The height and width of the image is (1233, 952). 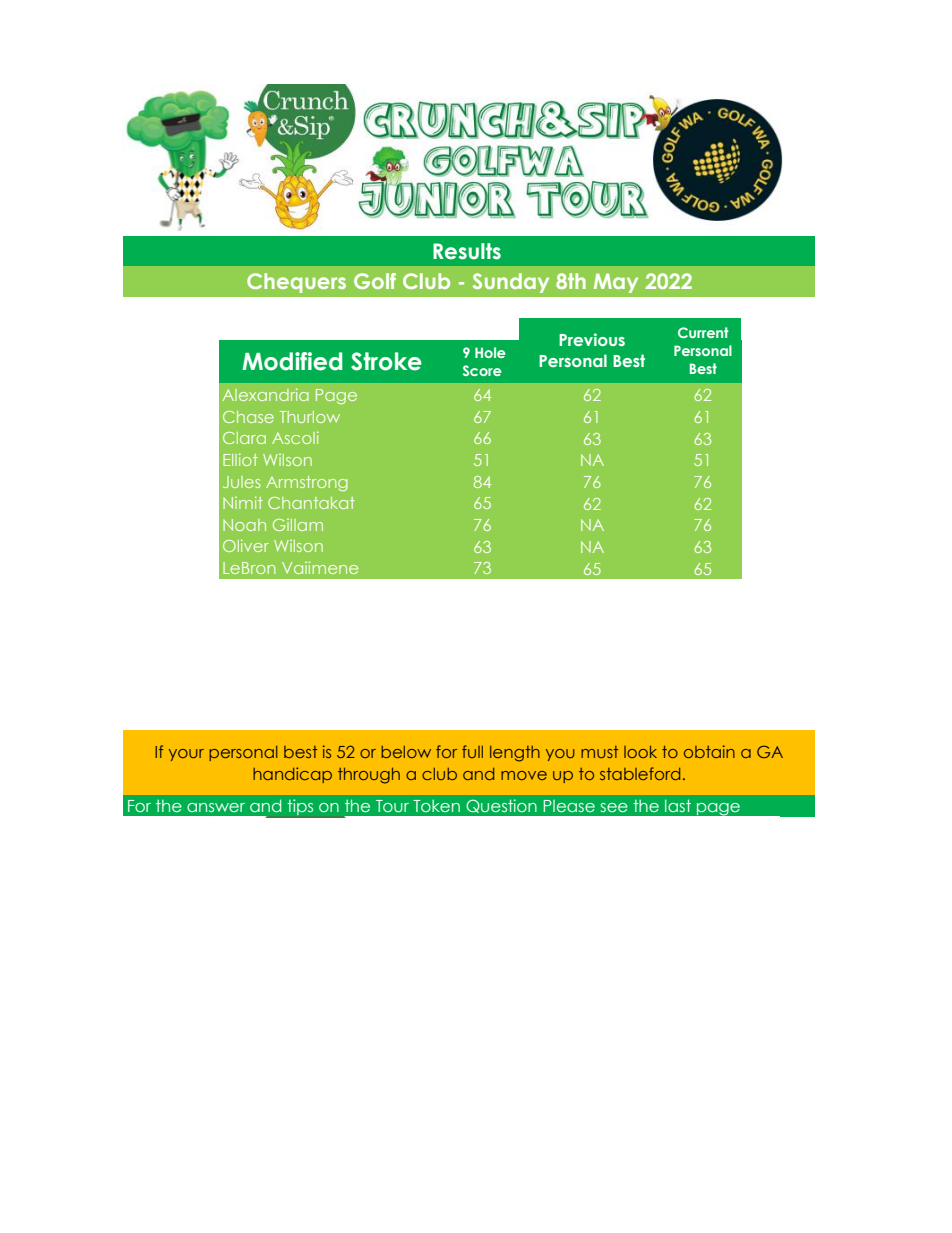 I want to click on May, so click(x=616, y=283).
